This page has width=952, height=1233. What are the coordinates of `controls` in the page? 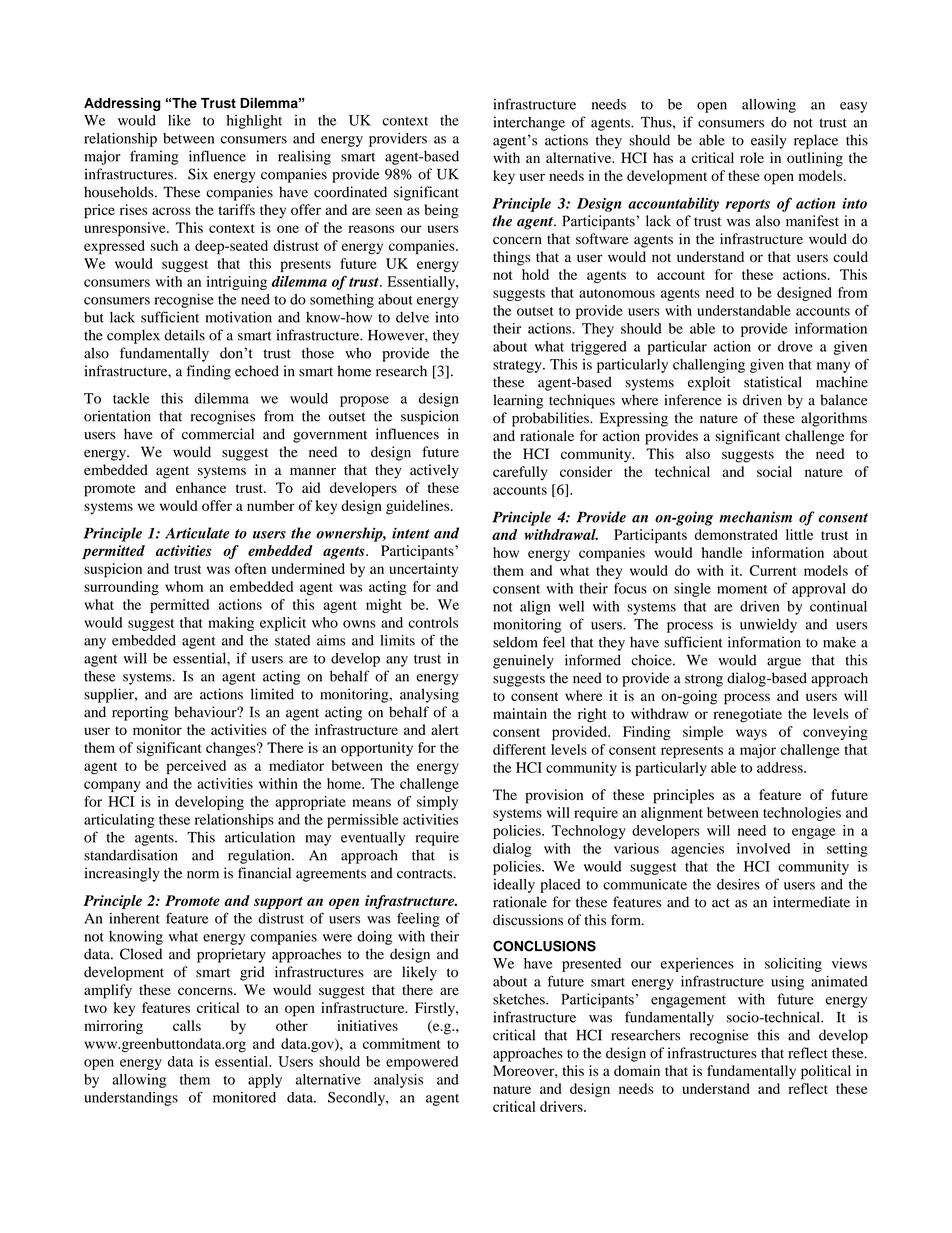 It's located at (433, 622).
